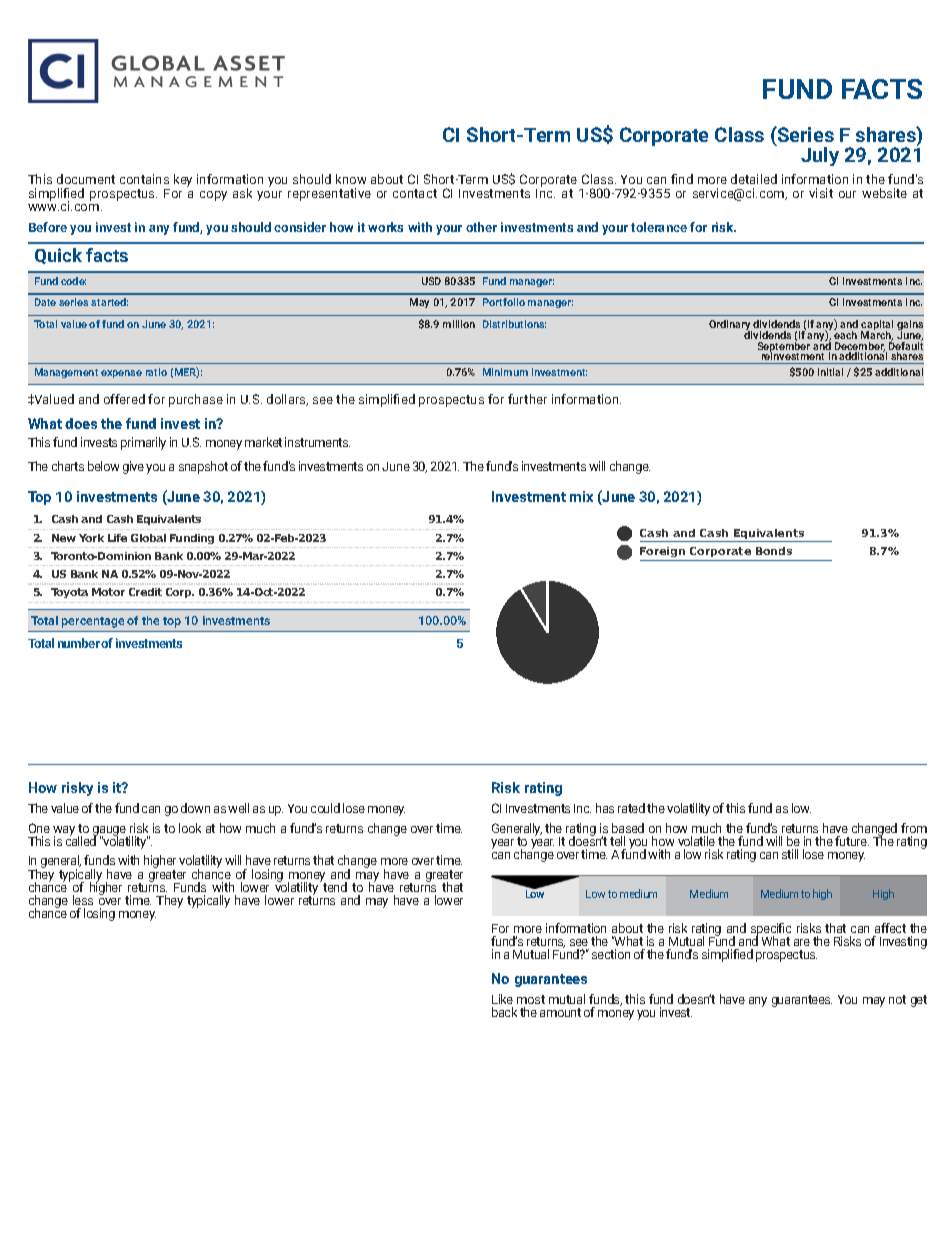 The width and height of the image is (952, 1233). What do you see at coordinates (505, 372) in the image?
I see `Minimum` at bounding box center [505, 372].
